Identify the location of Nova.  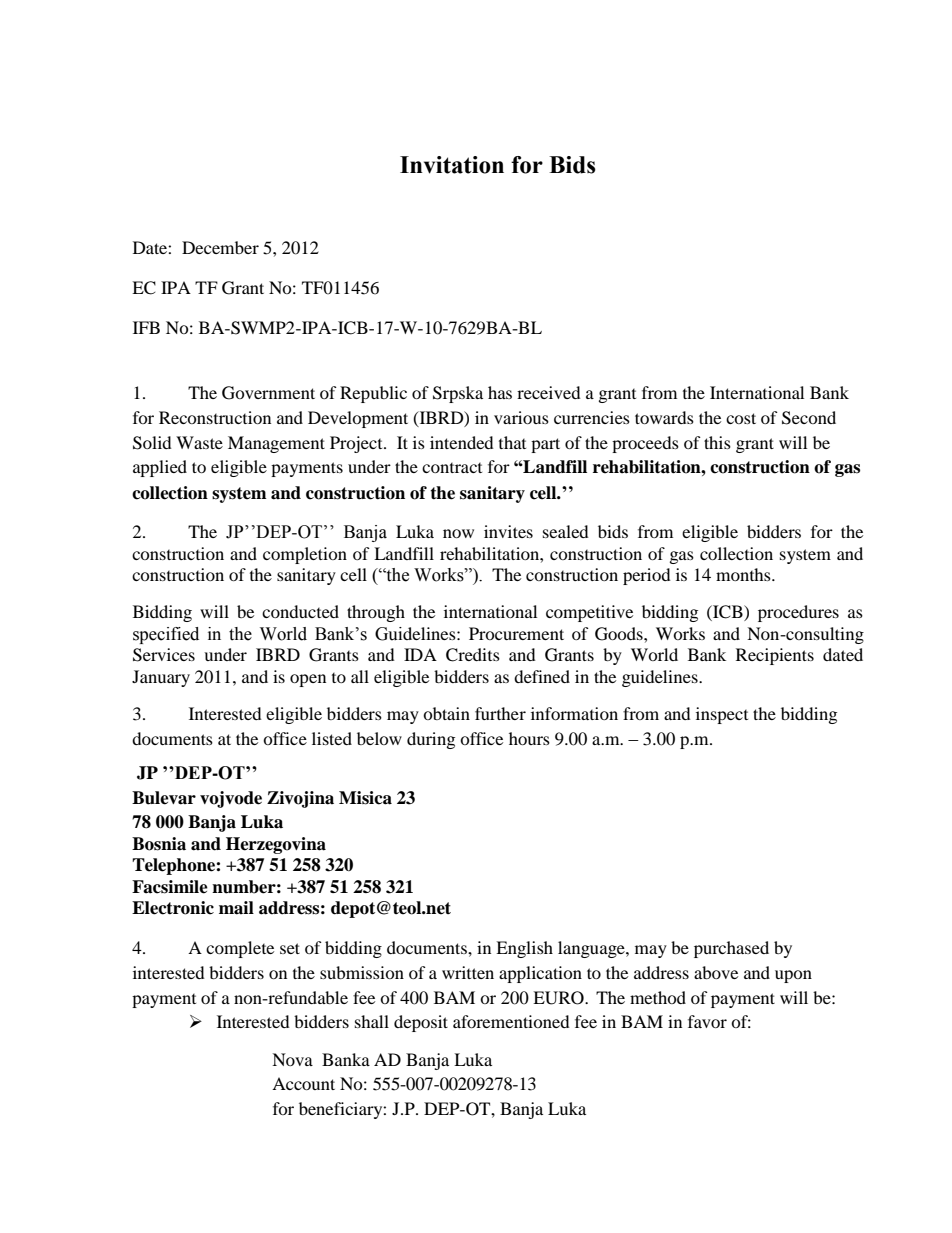
(292, 1059).
